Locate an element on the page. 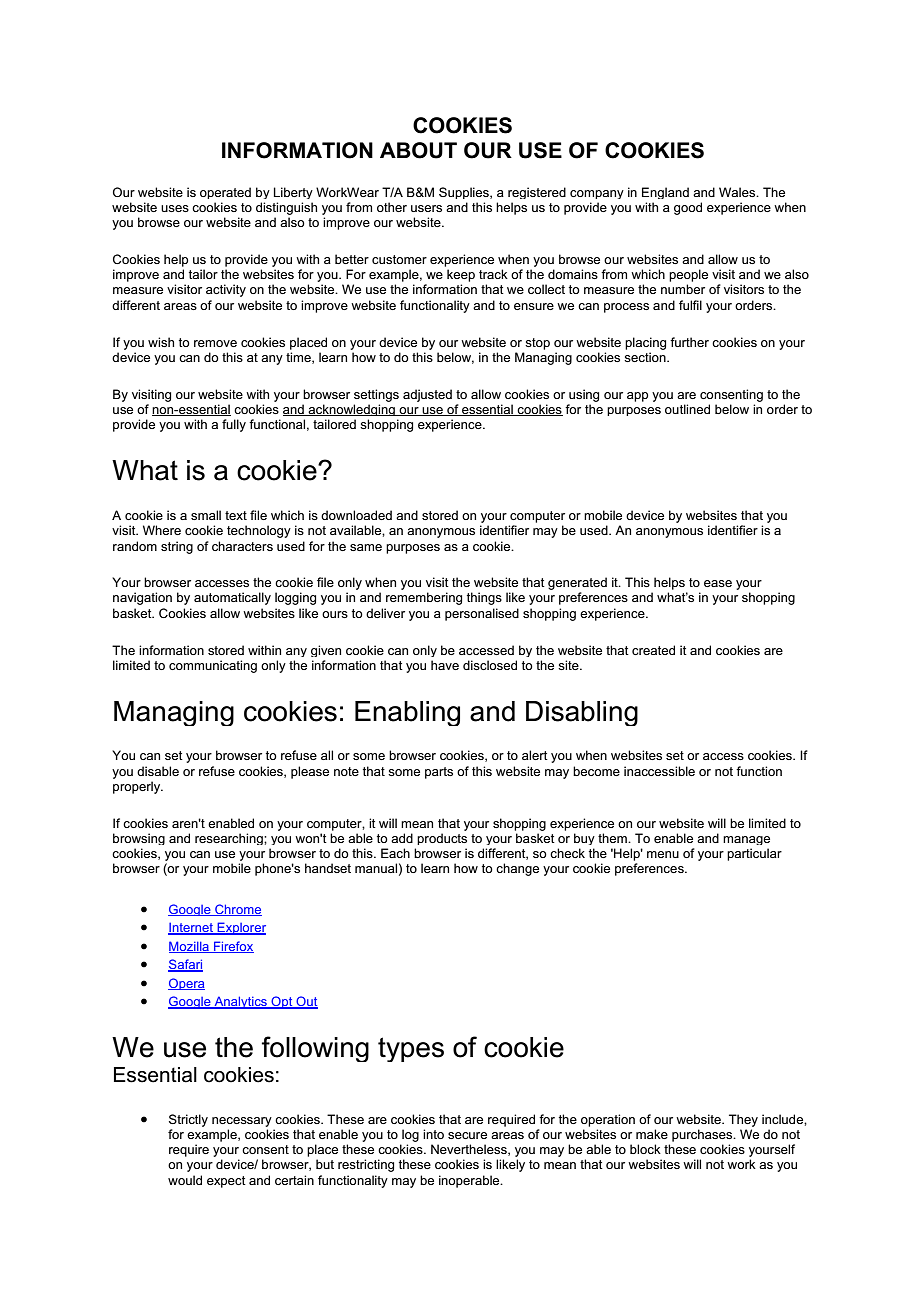 The height and width of the image is (1308, 924). uses is located at coordinates (175, 208).
